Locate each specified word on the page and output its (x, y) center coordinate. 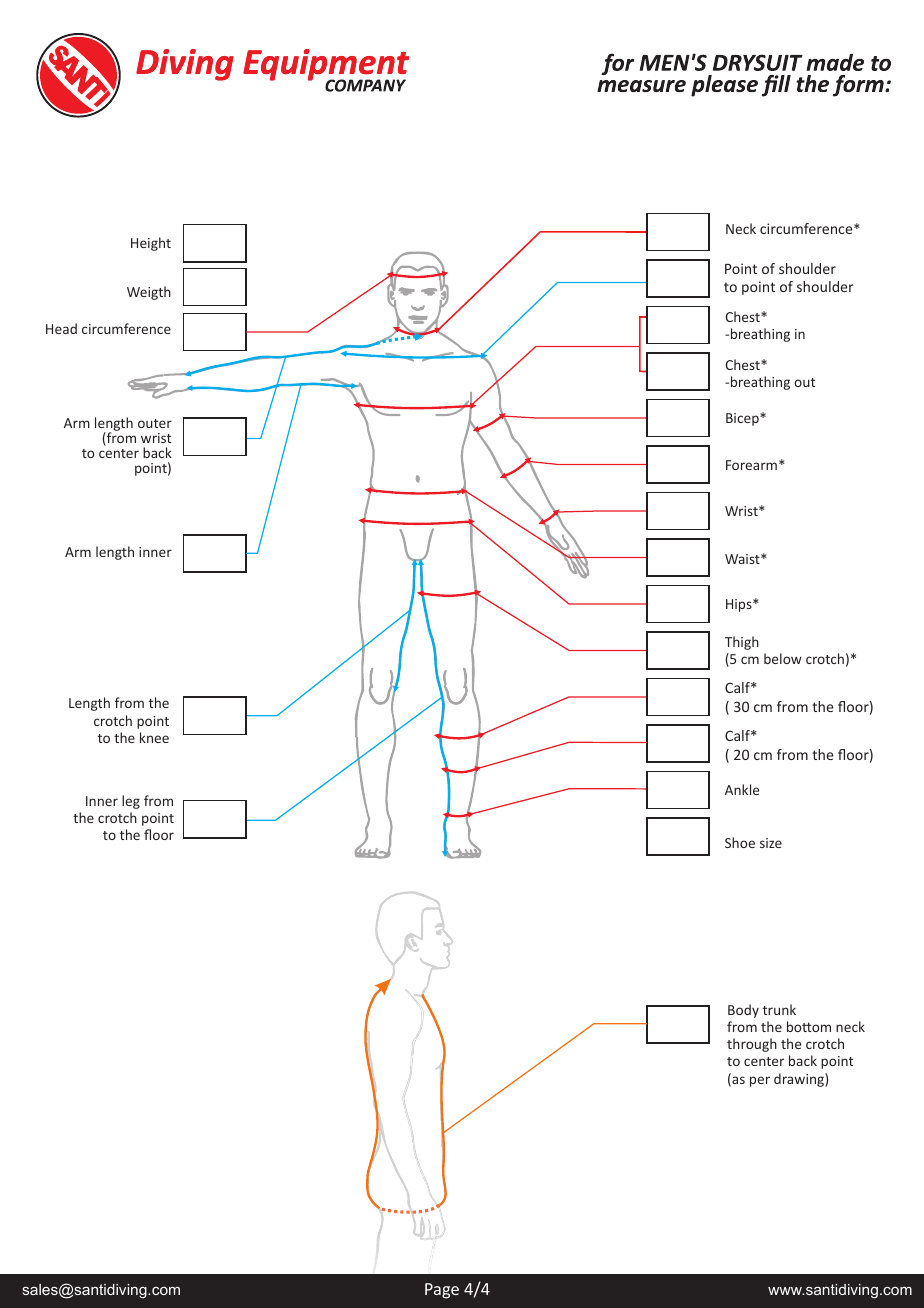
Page (442, 1291)
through (752, 1045)
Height (151, 244)
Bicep (743, 419)
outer (155, 423)
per (760, 1081)
